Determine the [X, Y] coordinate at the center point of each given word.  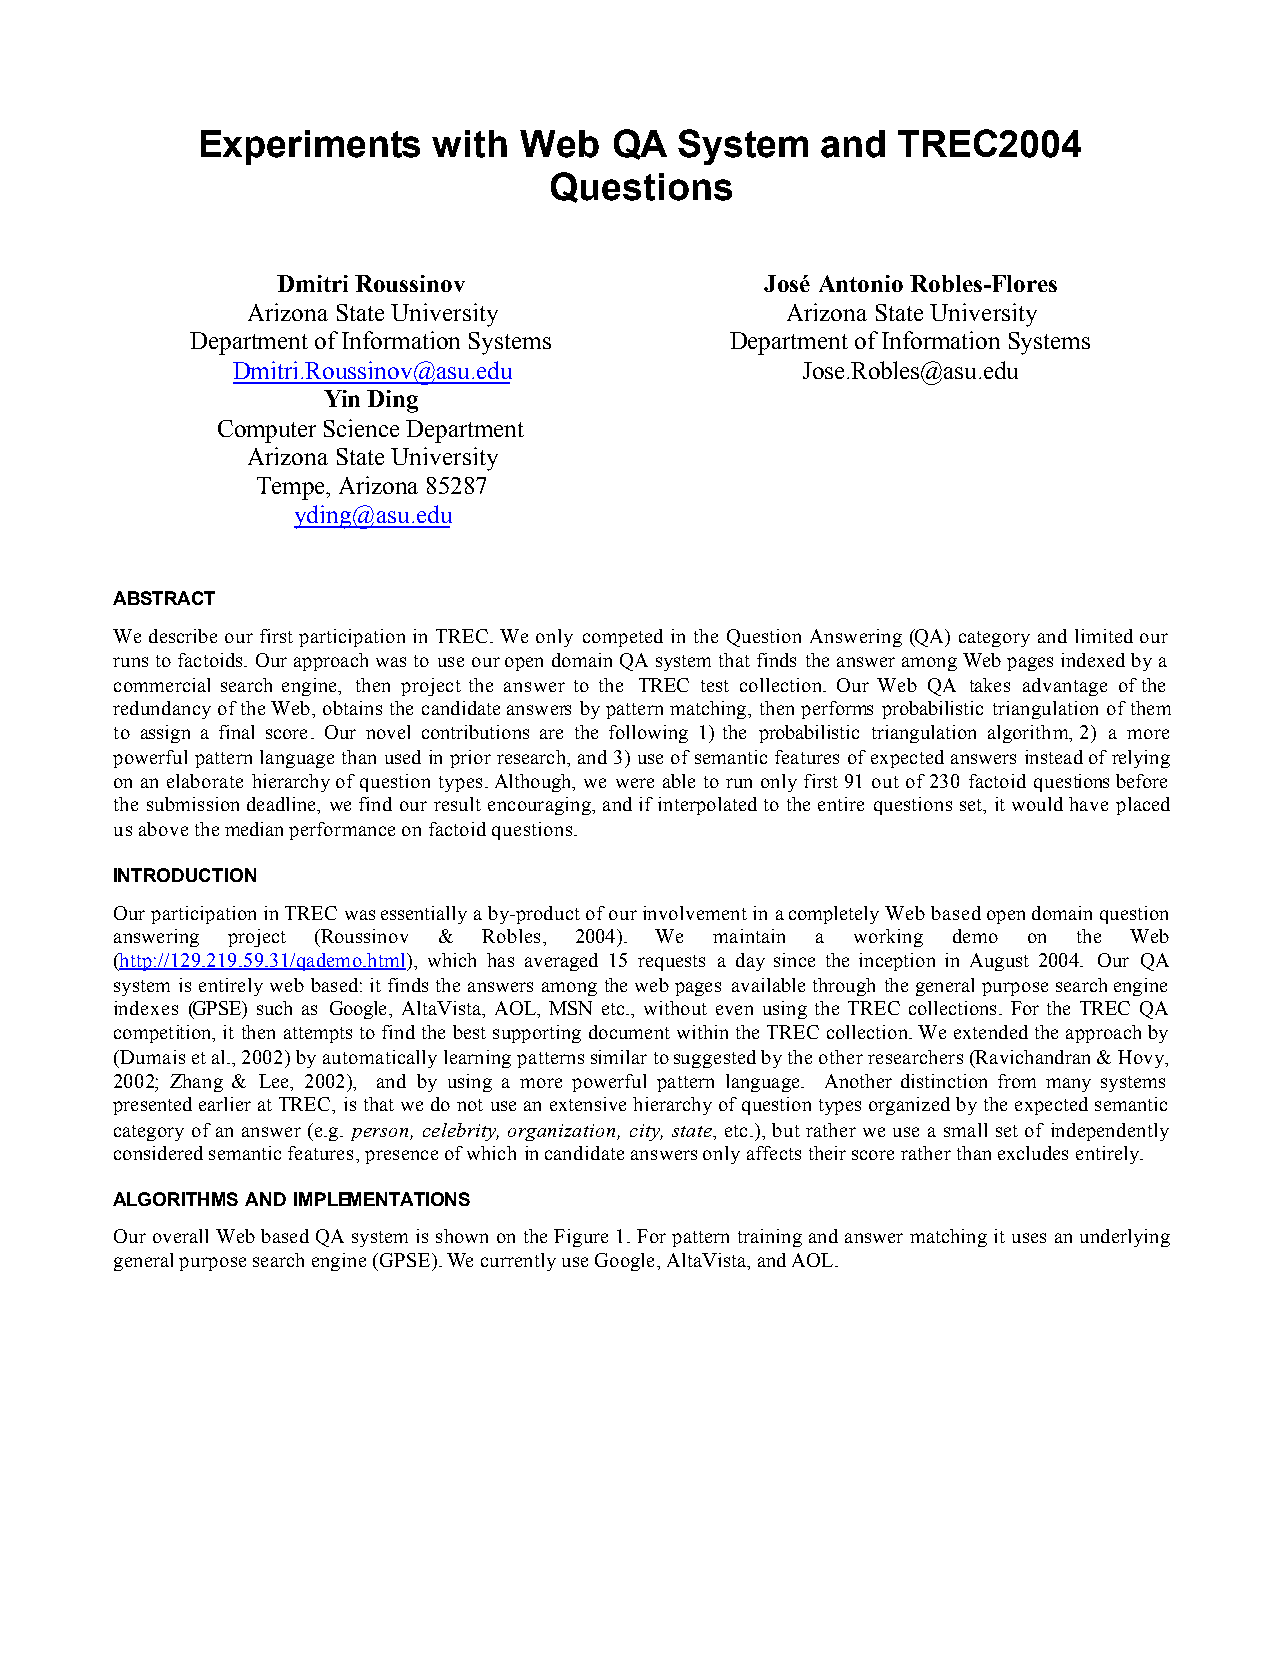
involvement [695, 913]
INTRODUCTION [185, 875]
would [1037, 804]
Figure [581, 1238]
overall [180, 1236]
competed [623, 638]
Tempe [292, 488]
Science [361, 428]
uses [1029, 1238]
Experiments [310, 147]
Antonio [861, 283]
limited [1104, 636]
